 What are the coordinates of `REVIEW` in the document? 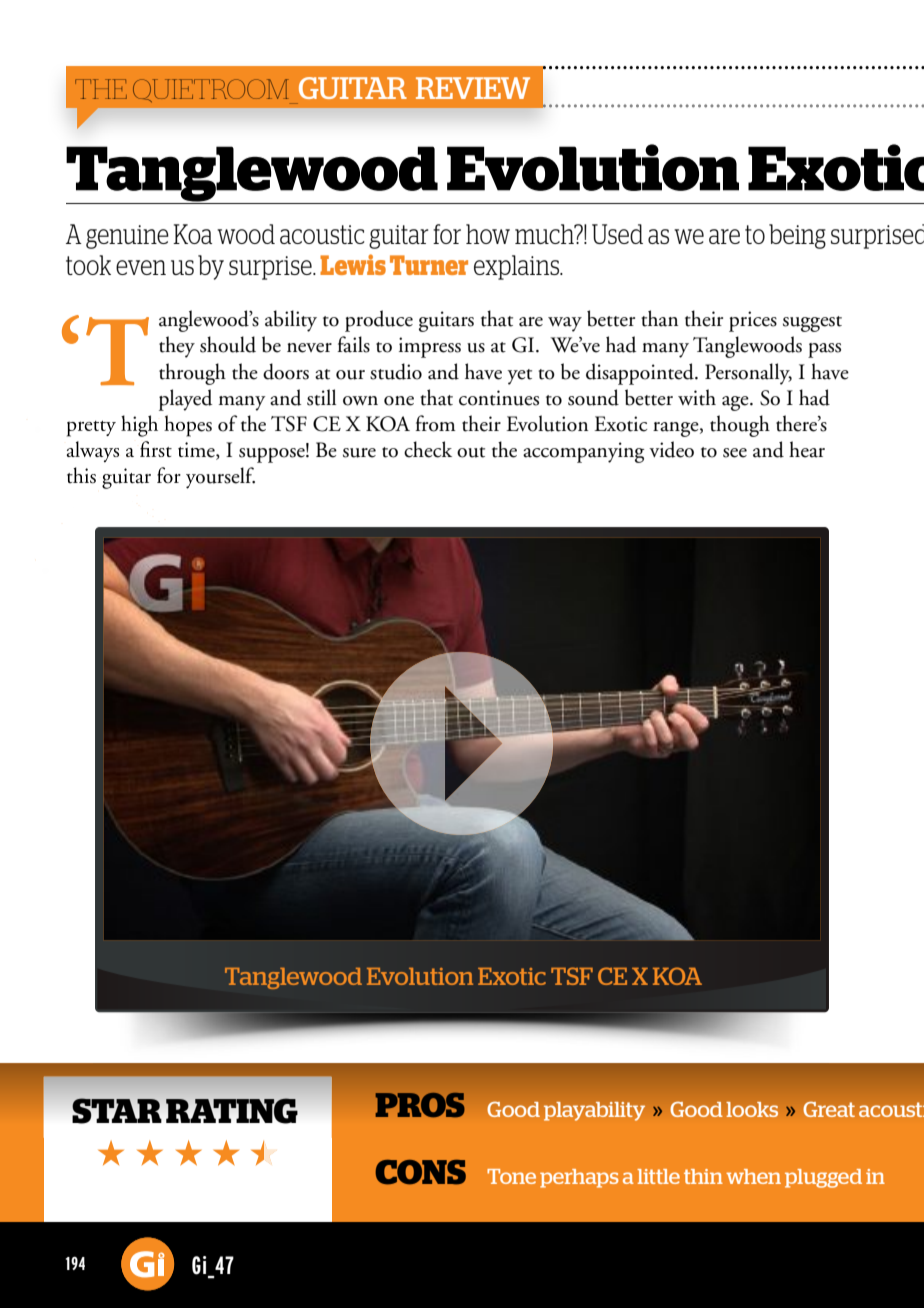 It's located at (473, 88).
